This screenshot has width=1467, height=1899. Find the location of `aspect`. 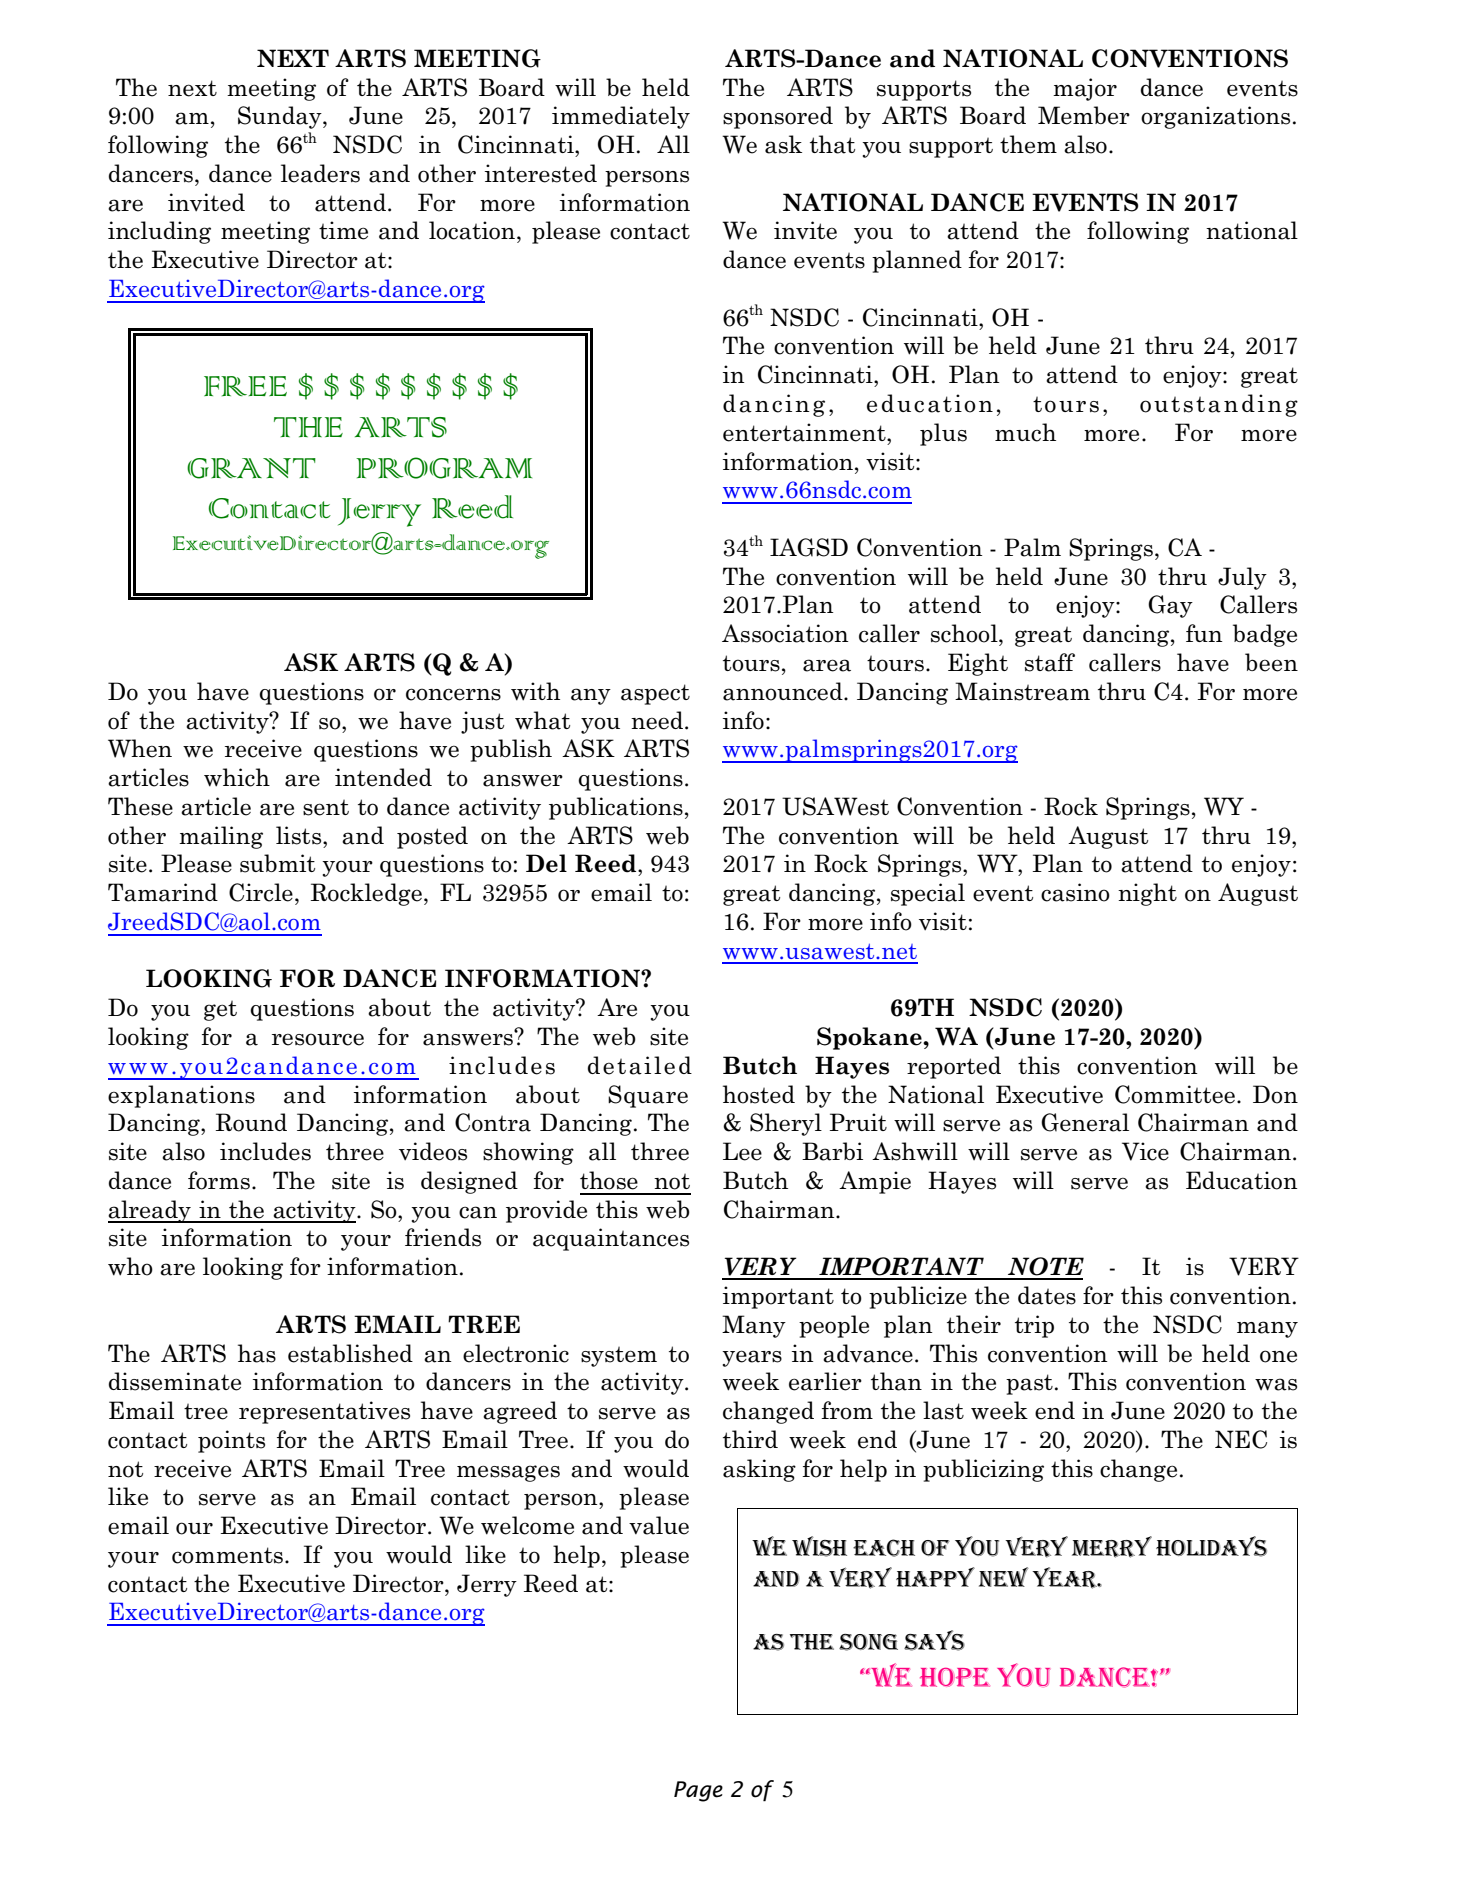

aspect is located at coordinates (655, 694).
